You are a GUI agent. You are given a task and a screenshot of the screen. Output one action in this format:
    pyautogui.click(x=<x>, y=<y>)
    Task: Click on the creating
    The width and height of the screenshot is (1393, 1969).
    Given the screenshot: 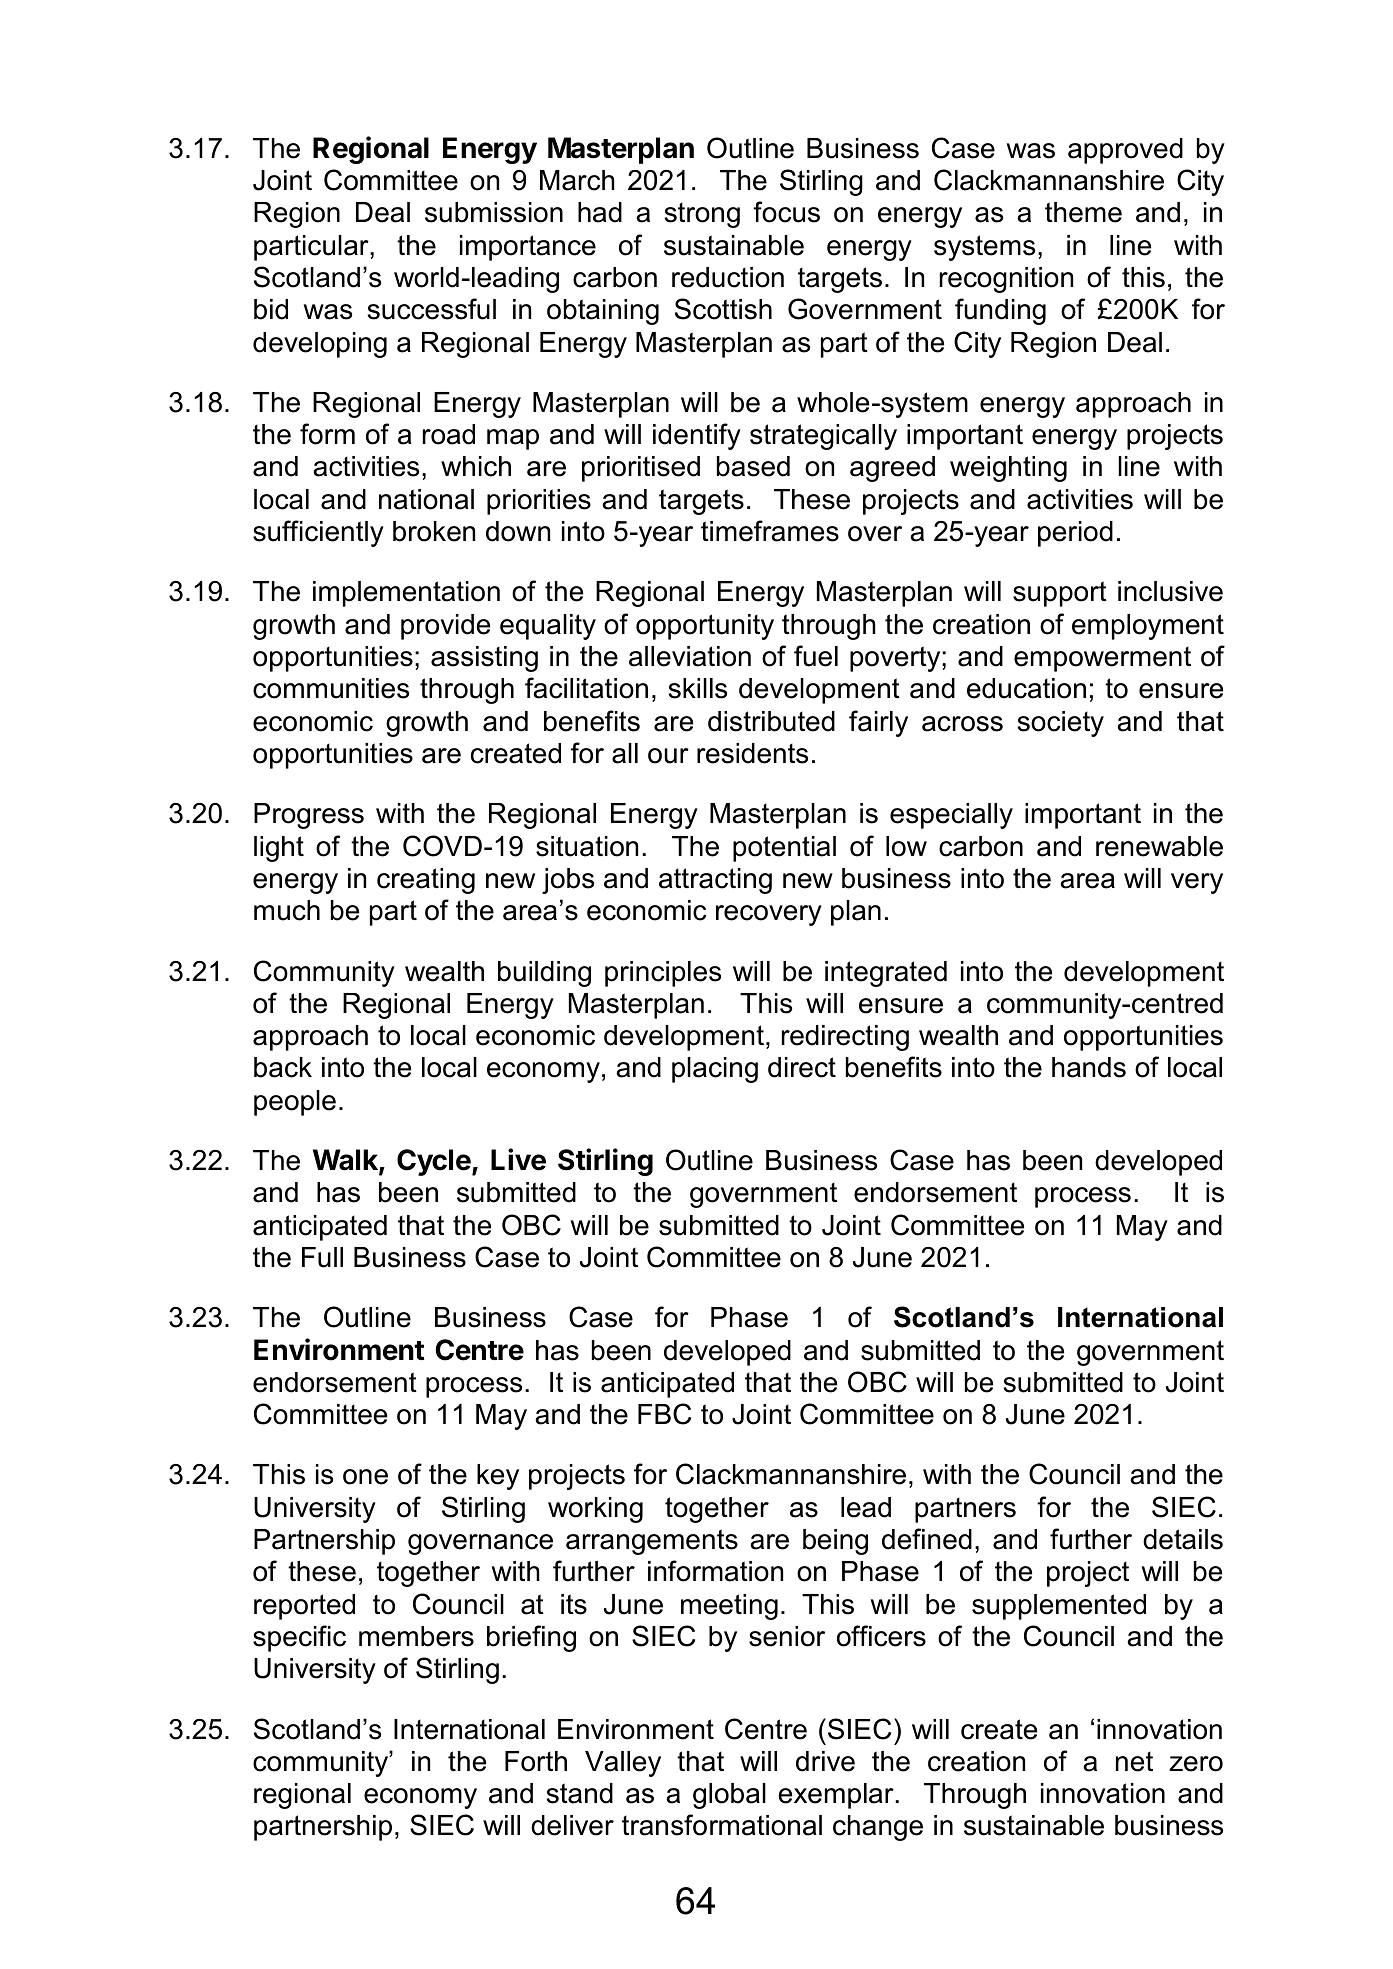 What is the action you would take?
    pyautogui.click(x=426, y=881)
